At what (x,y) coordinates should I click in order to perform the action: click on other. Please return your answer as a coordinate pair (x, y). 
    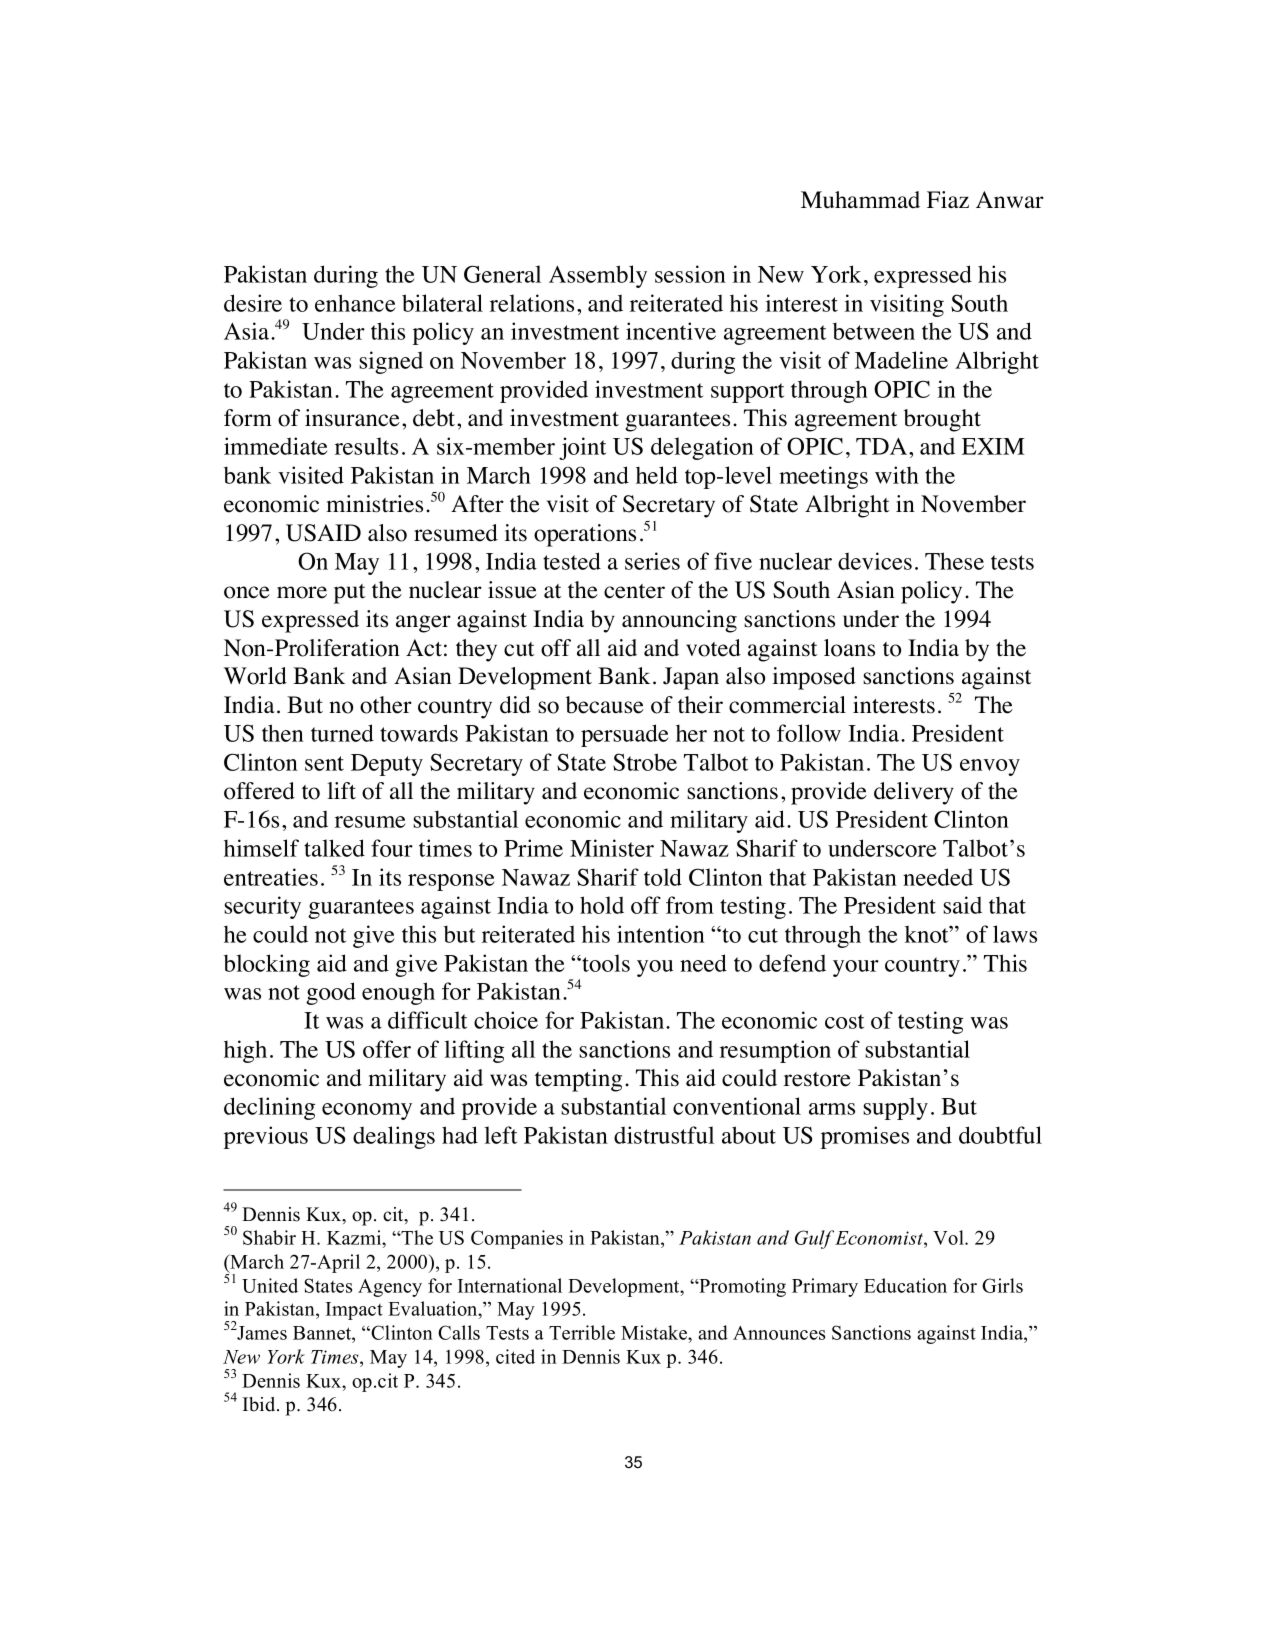
    Looking at the image, I should click on (386, 705).
